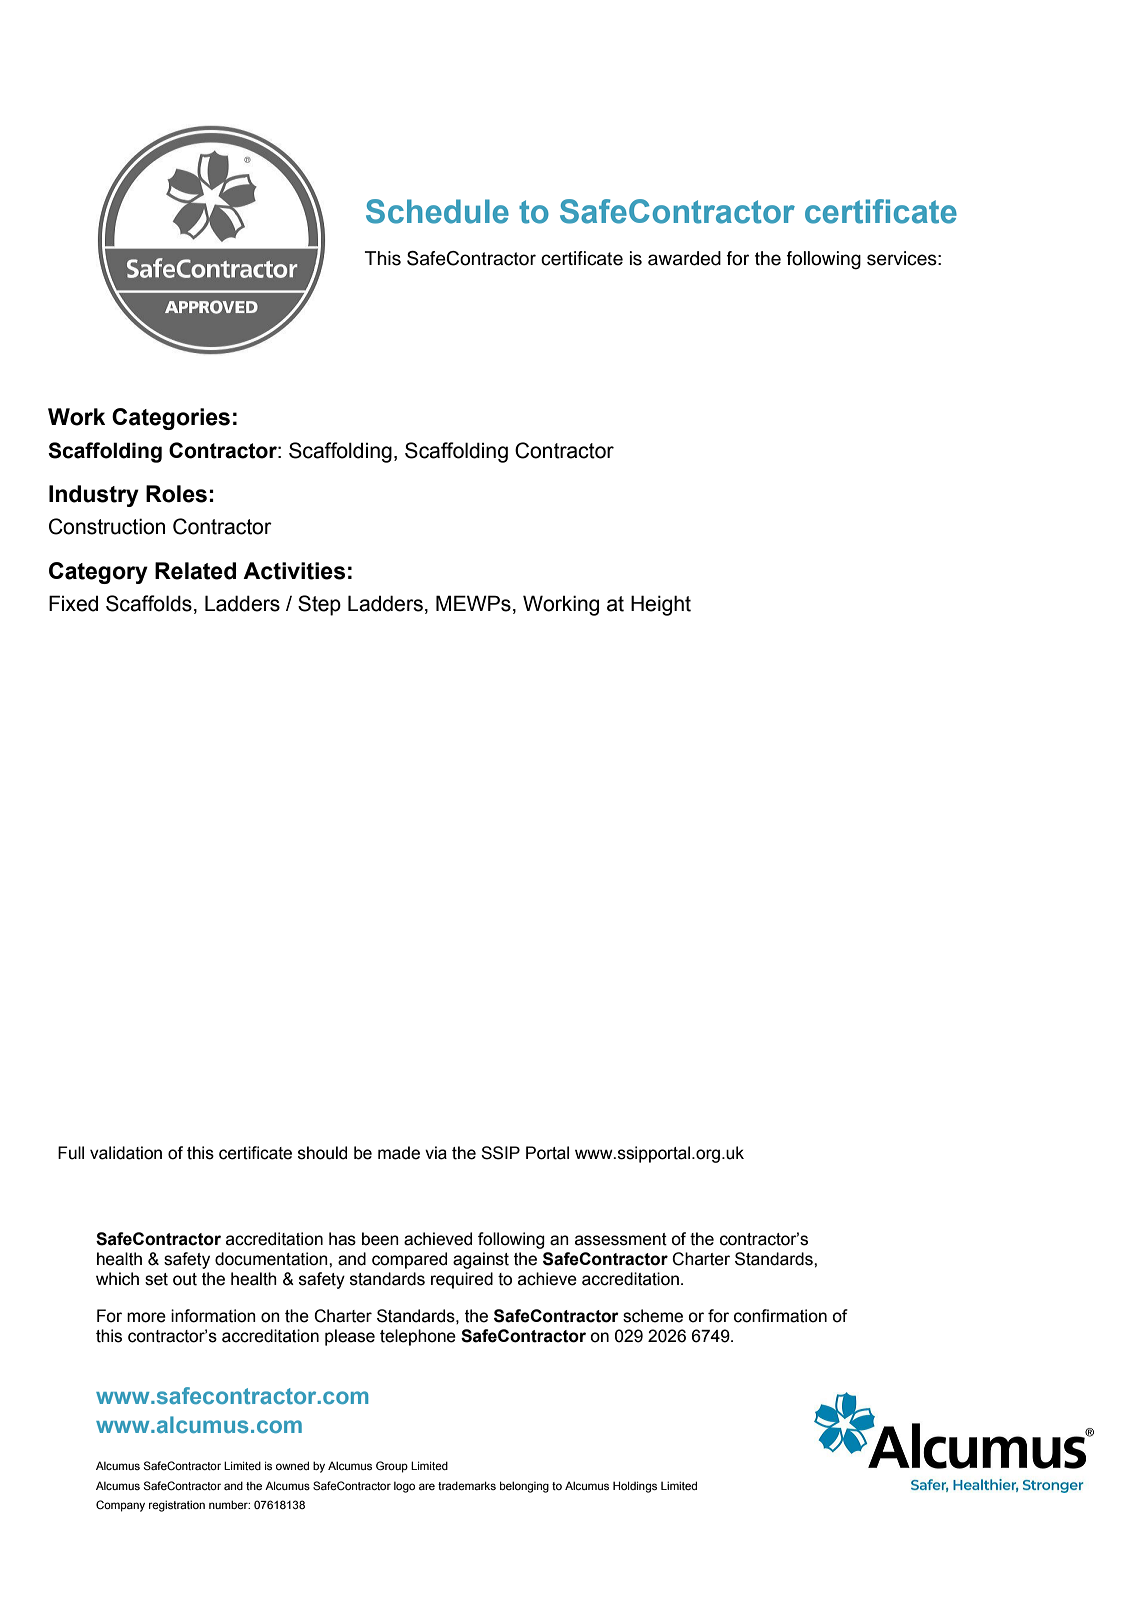 The width and height of the screenshot is (1143, 1617). Describe the element at coordinates (437, 211) in the screenshot. I see `Schedule` at that location.
